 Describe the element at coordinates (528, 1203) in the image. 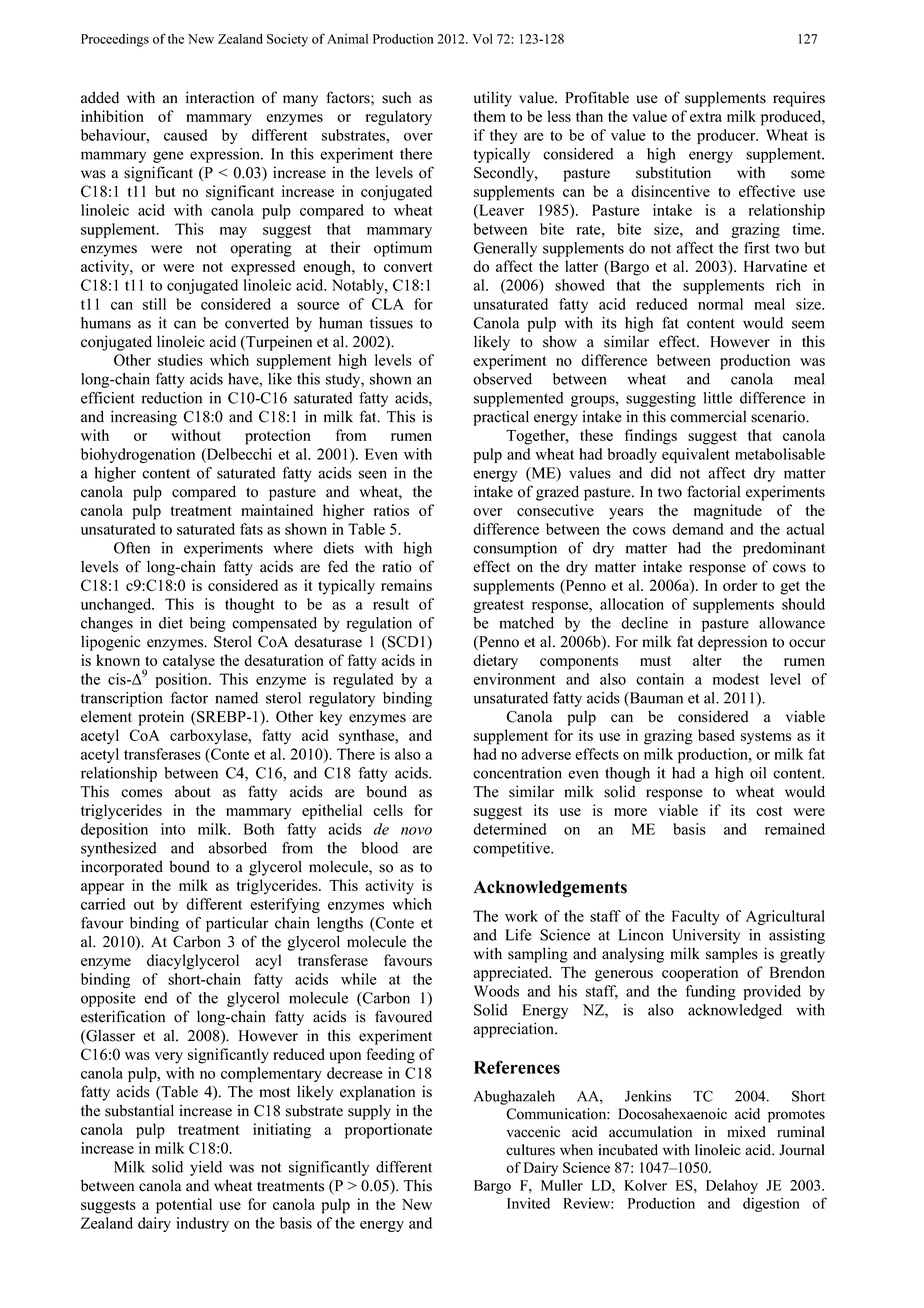

I see `Invited` at that location.
